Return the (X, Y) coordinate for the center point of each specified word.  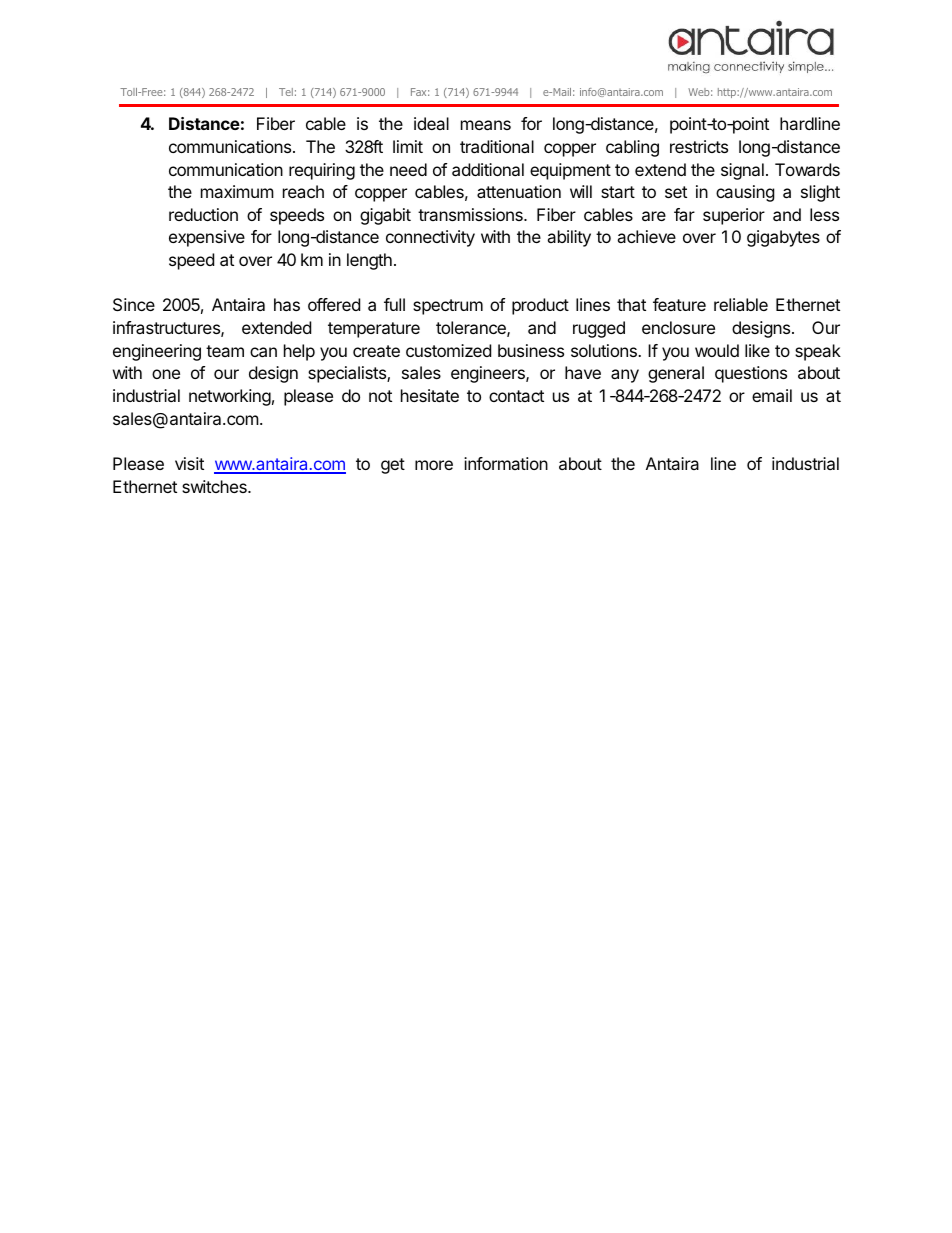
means (486, 125)
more (434, 465)
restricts (699, 146)
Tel (286, 92)
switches (215, 486)
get (393, 466)
